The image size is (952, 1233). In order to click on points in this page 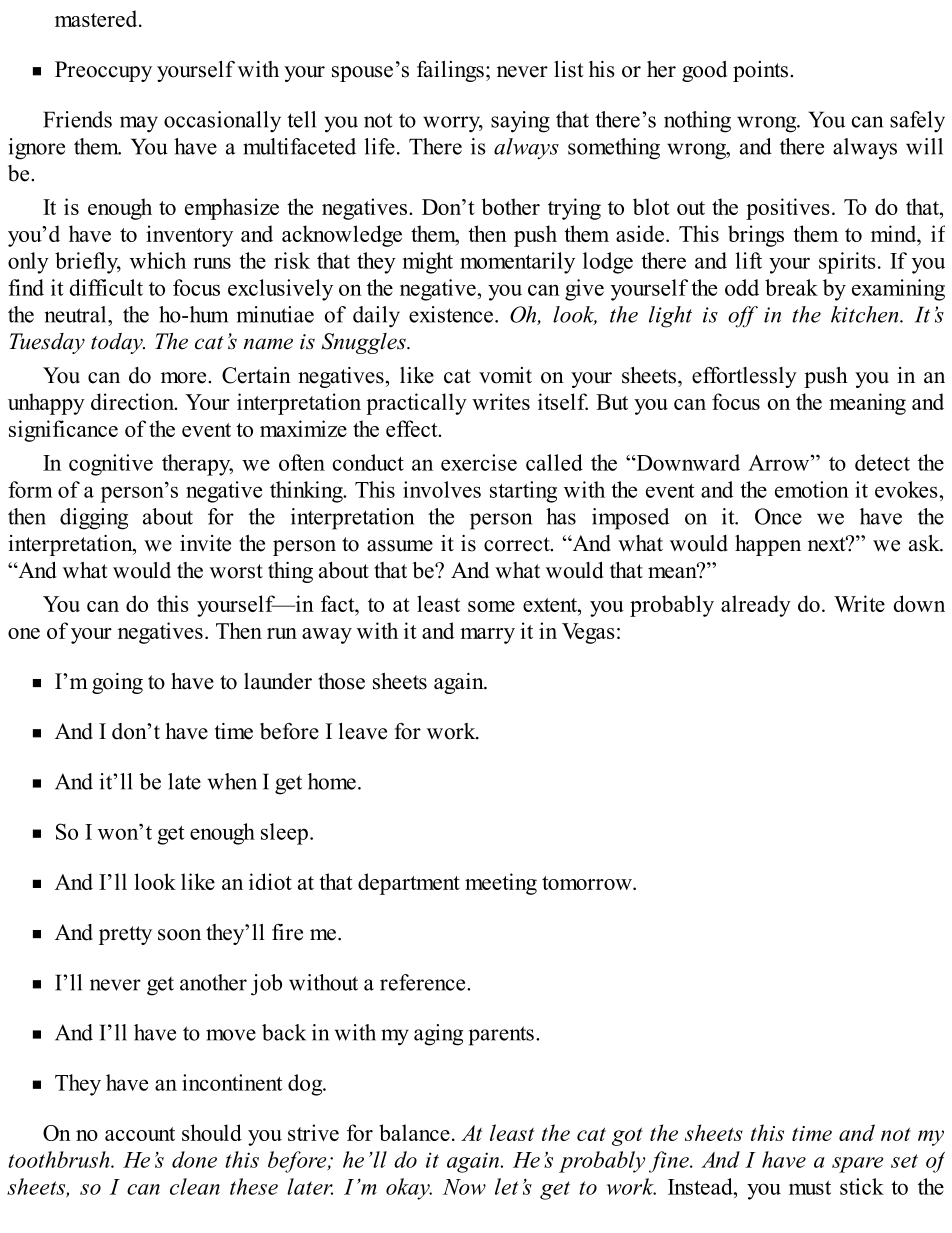, I will do `click(762, 71)`.
